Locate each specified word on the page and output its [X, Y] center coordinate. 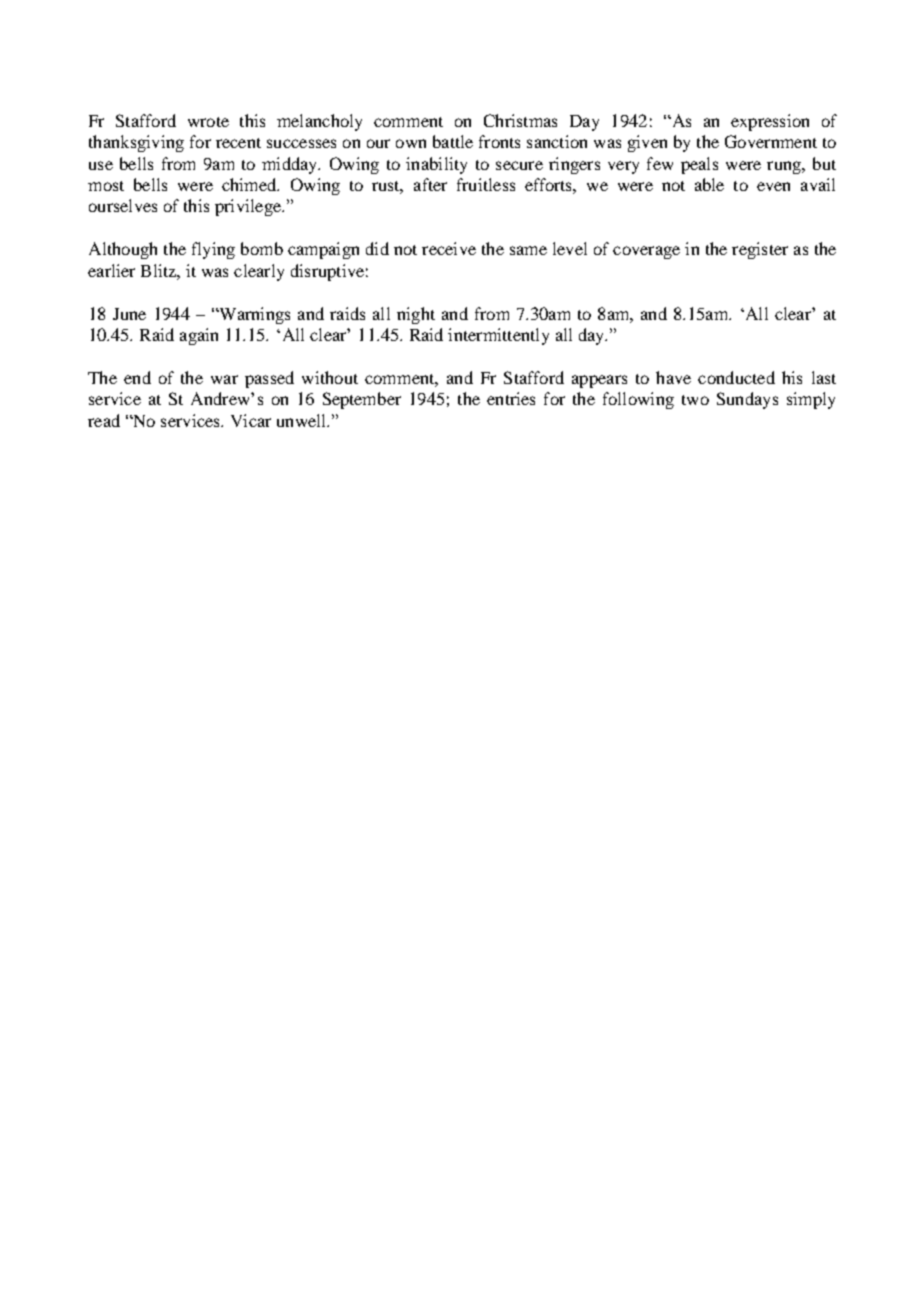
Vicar [251, 420]
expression [770, 122]
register [760, 250]
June [129, 314]
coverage [646, 252]
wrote [208, 122]
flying [213, 250]
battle [453, 141]
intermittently [498, 336]
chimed [250, 184]
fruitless [486, 184]
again [199, 336]
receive [449, 248]
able [709, 184]
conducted [736, 377]
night [416, 315]
